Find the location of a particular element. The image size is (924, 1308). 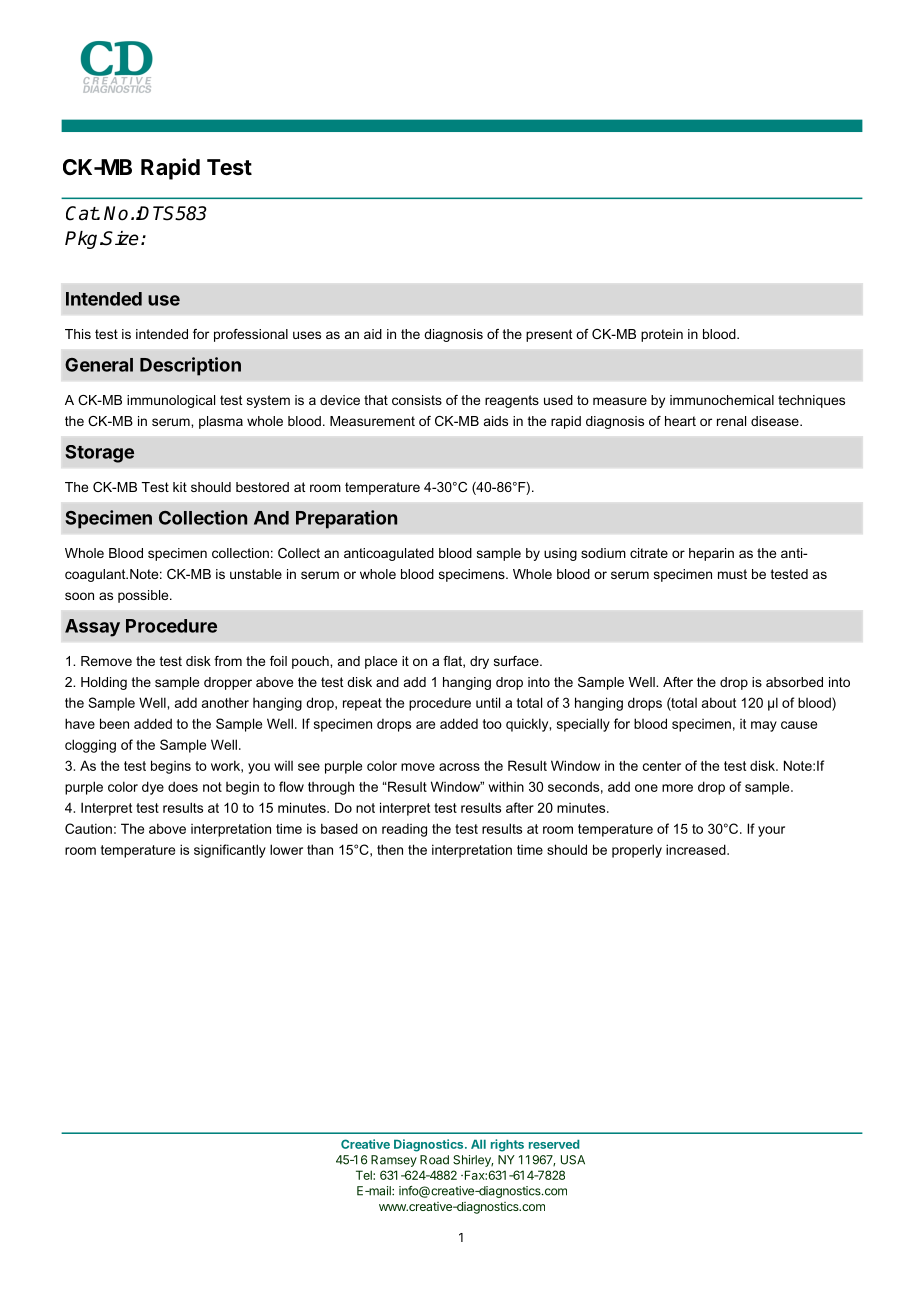

consists is located at coordinates (417, 400).
